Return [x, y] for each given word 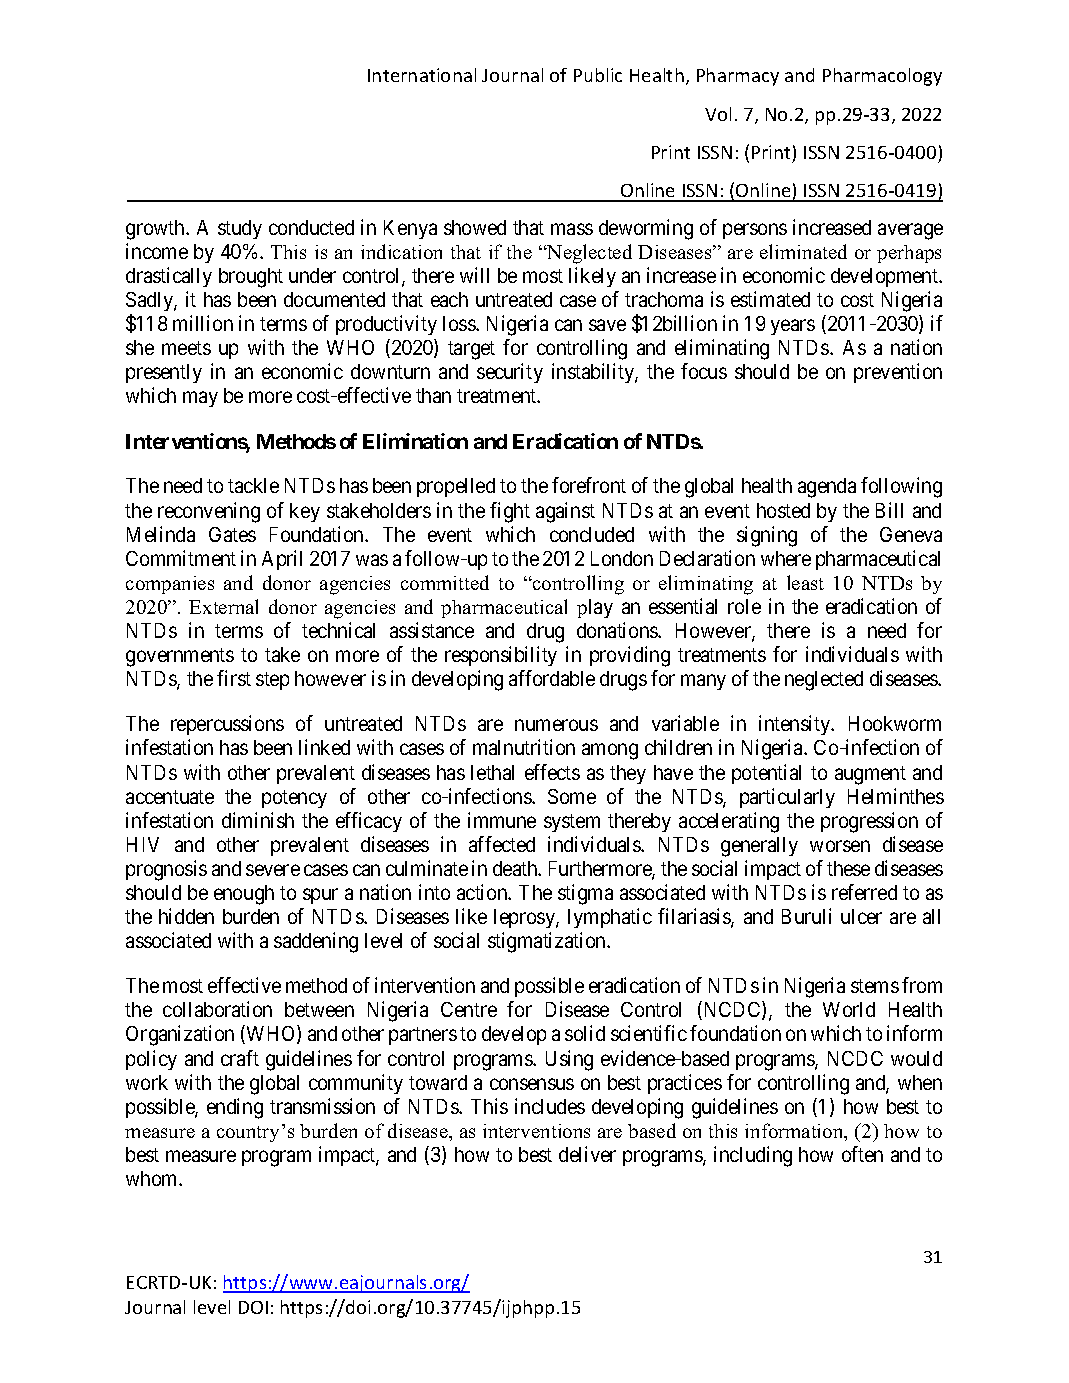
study [240, 229]
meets [186, 348]
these [848, 868]
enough [244, 895]
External [223, 606]
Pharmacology [882, 77]
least [805, 582]
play [595, 608]
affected [502, 844]
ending [235, 1108]
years [793, 327]
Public [598, 75]
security [510, 373]
